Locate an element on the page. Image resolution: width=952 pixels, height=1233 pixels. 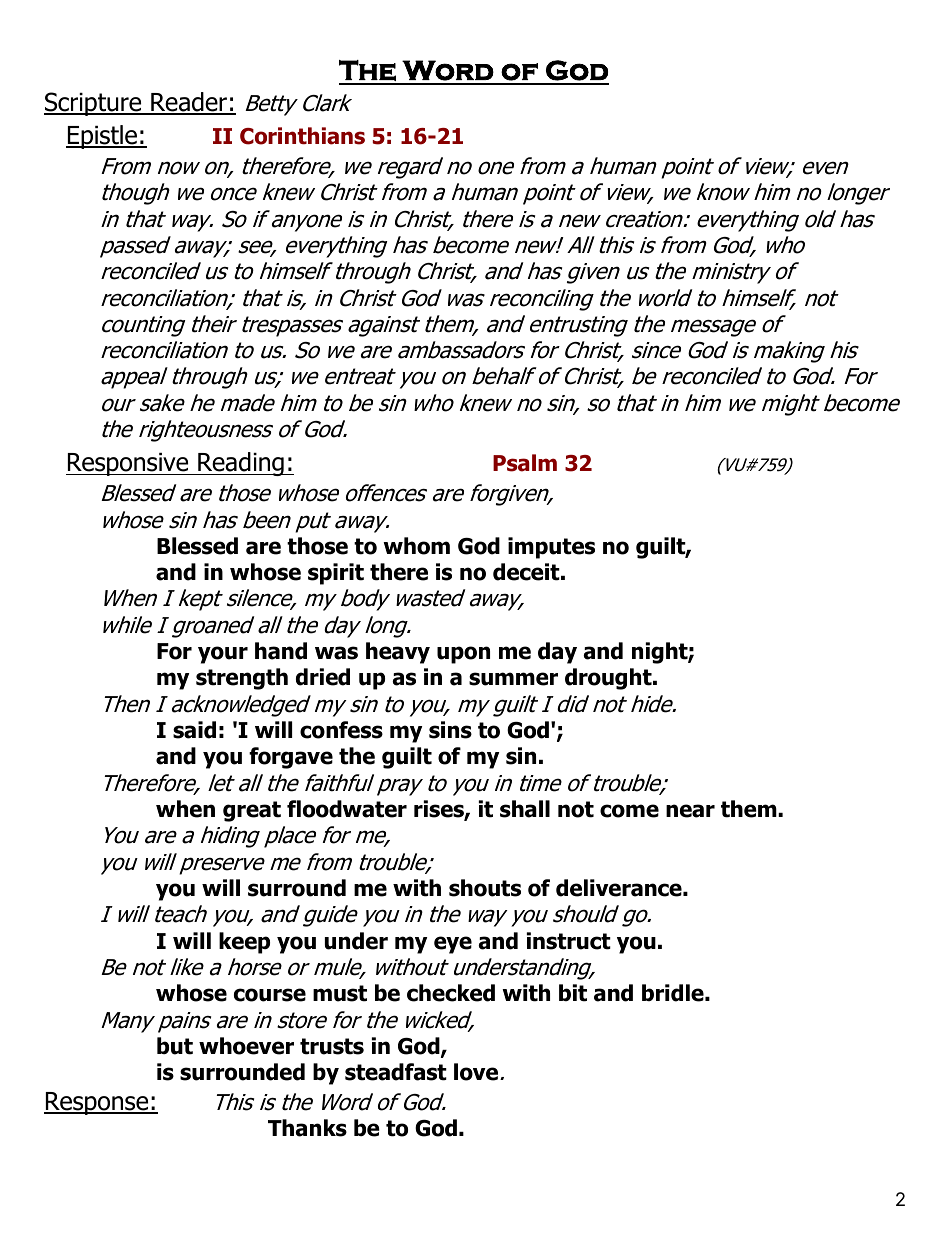
but is located at coordinates (175, 1046).
